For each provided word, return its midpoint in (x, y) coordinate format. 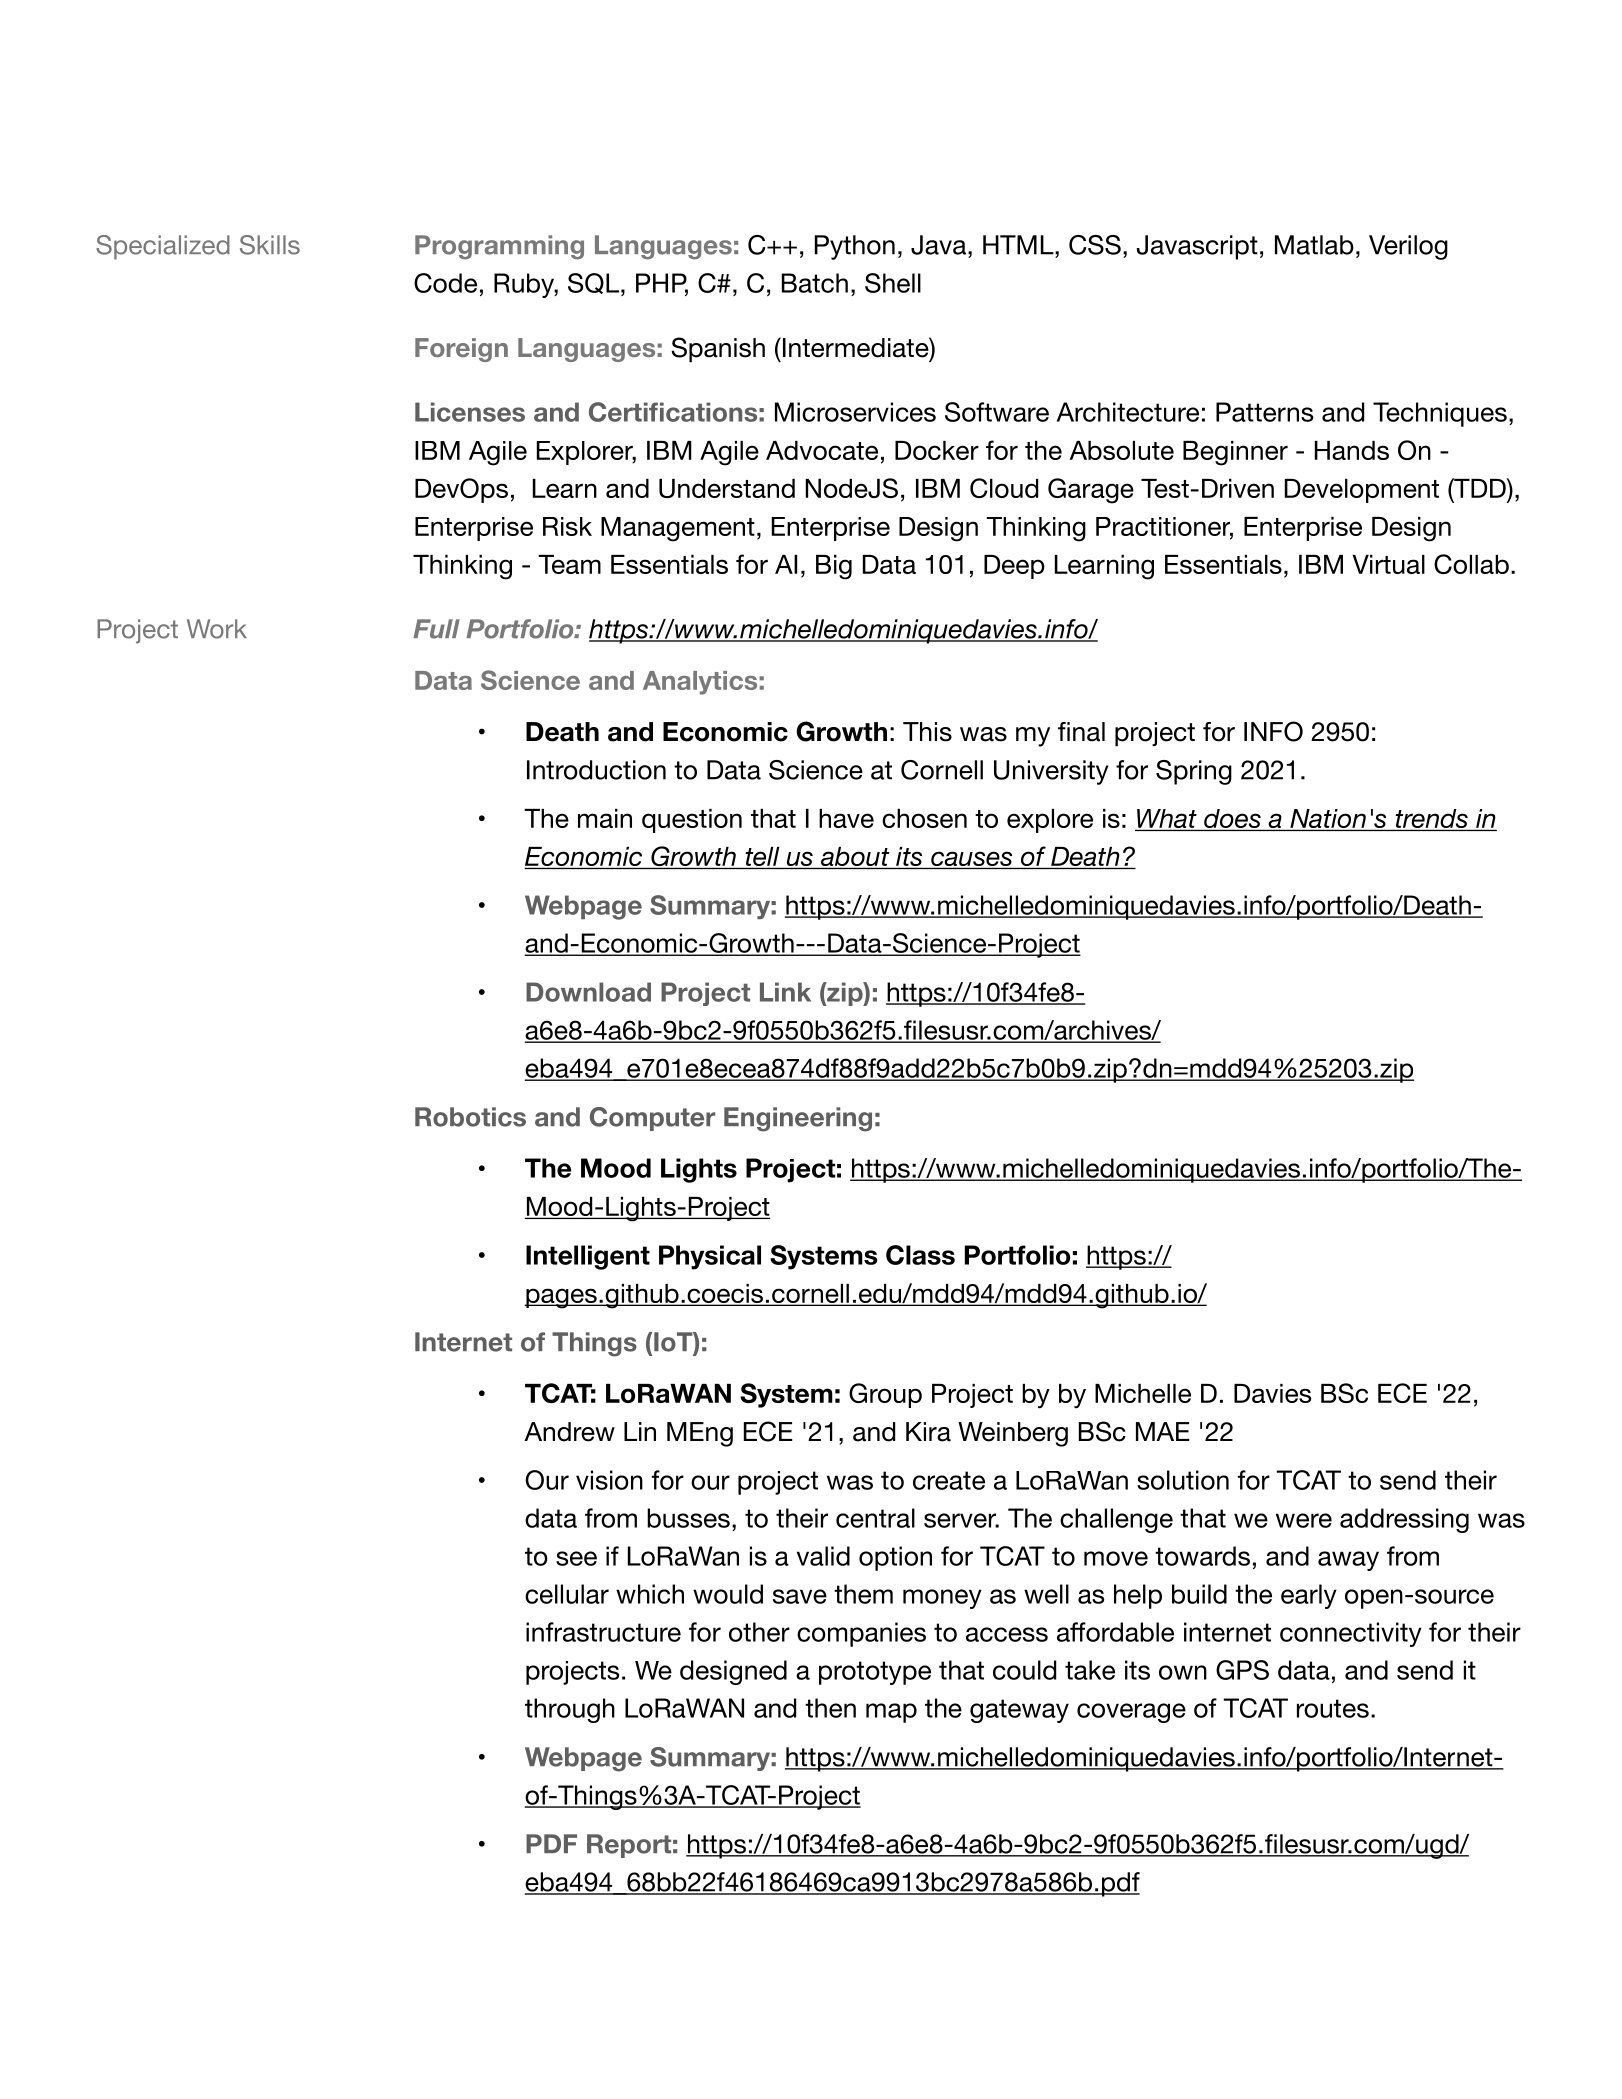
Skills (270, 245)
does (1232, 820)
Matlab (1314, 245)
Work (217, 629)
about (855, 858)
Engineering (798, 1119)
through (570, 1710)
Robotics (470, 1117)
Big (834, 567)
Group (885, 1395)
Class (920, 1255)
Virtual (1388, 564)
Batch (815, 283)
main (605, 818)
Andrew (569, 1432)
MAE (1163, 1431)
